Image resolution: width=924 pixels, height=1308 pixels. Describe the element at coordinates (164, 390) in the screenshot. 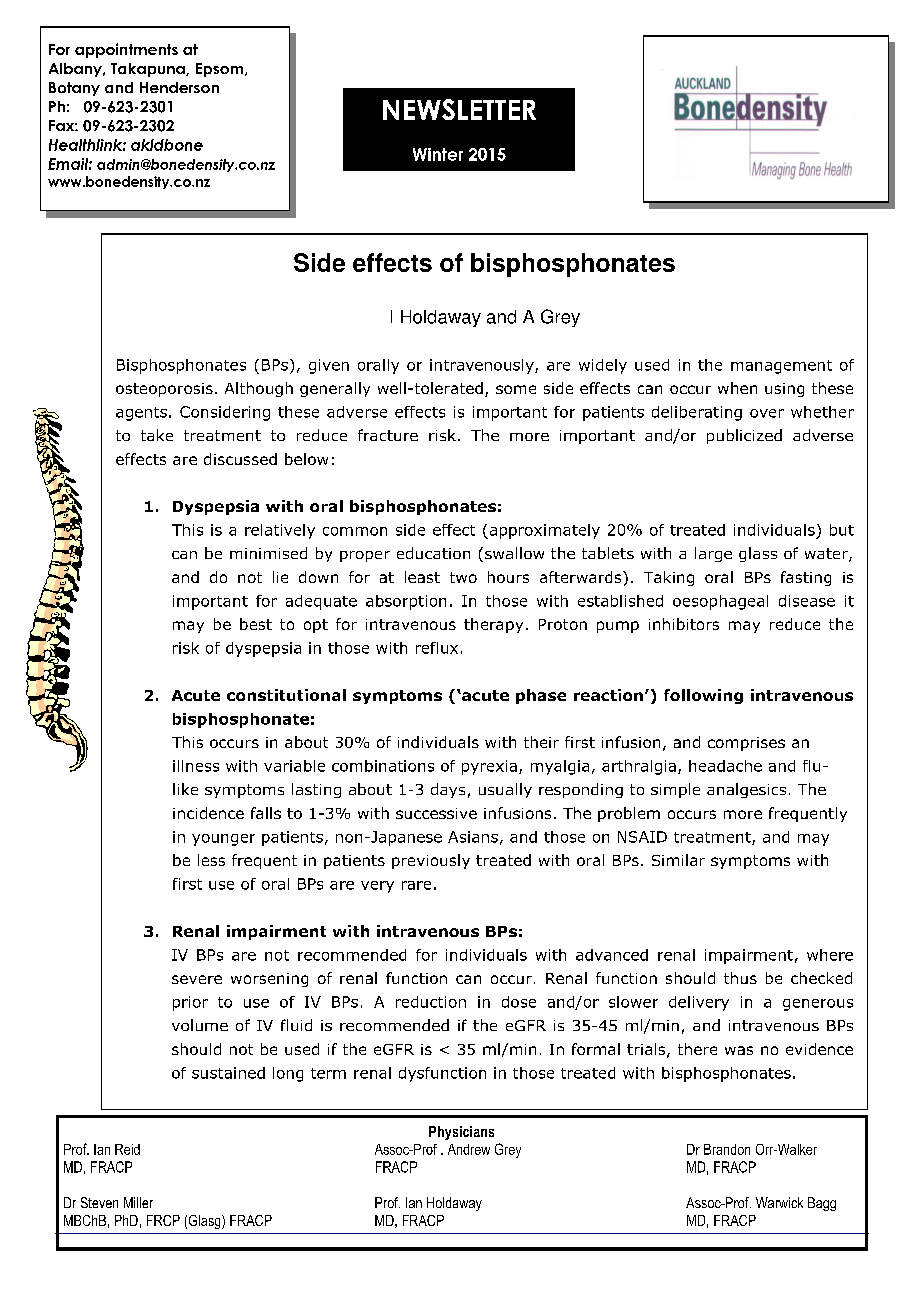

I see `osteoporosis` at that location.
